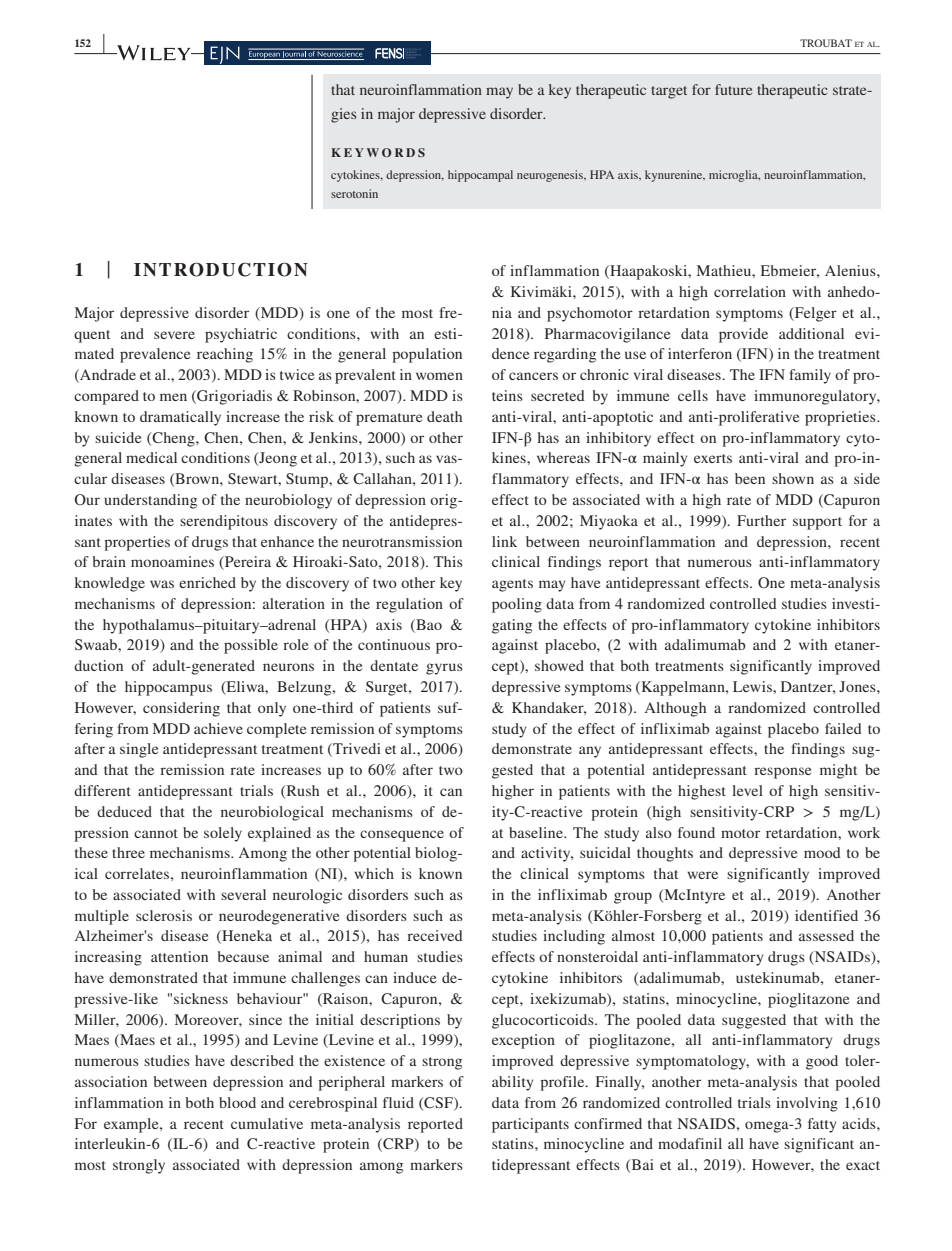 This screenshot has height=1251, width=952. Describe the element at coordinates (733, 89) in the screenshot. I see `future` at that location.
